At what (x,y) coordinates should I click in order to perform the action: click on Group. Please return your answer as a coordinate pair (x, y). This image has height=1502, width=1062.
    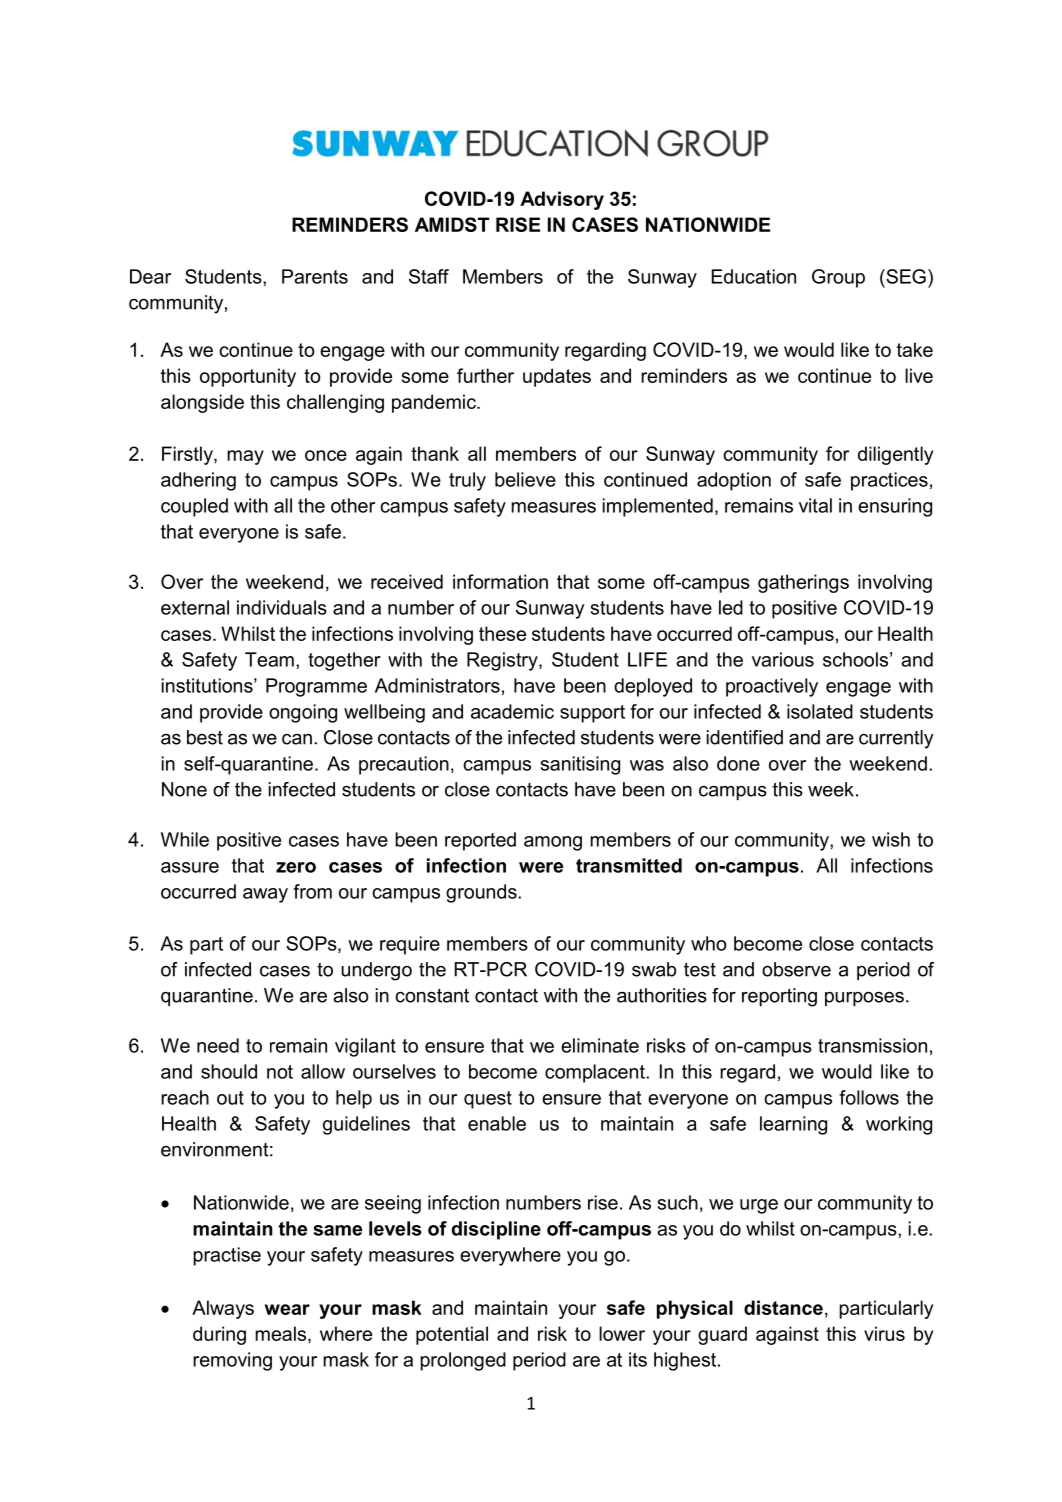
    Looking at the image, I should click on (838, 278).
